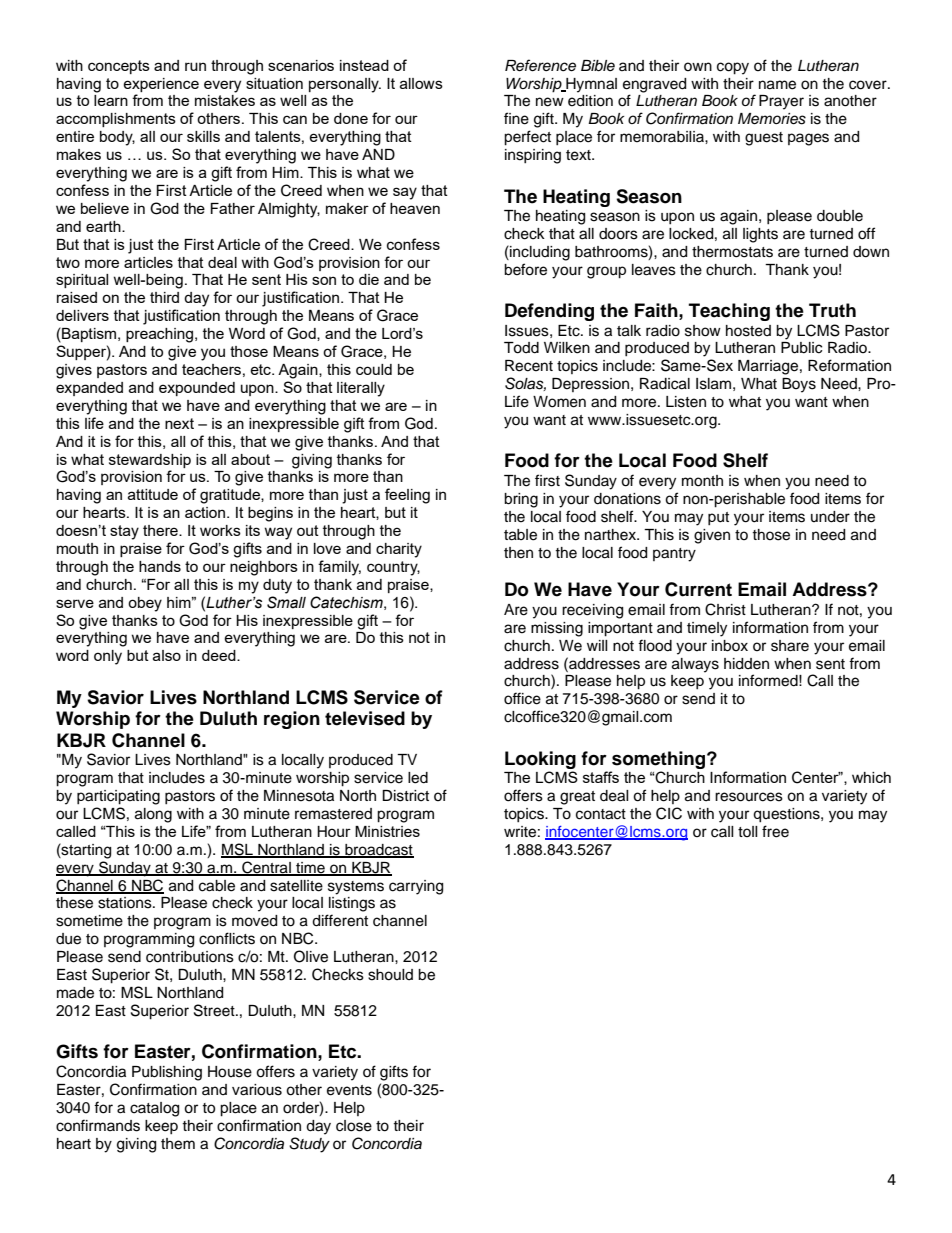 This page has height=1233, width=952. I want to click on experience, so click(161, 85).
